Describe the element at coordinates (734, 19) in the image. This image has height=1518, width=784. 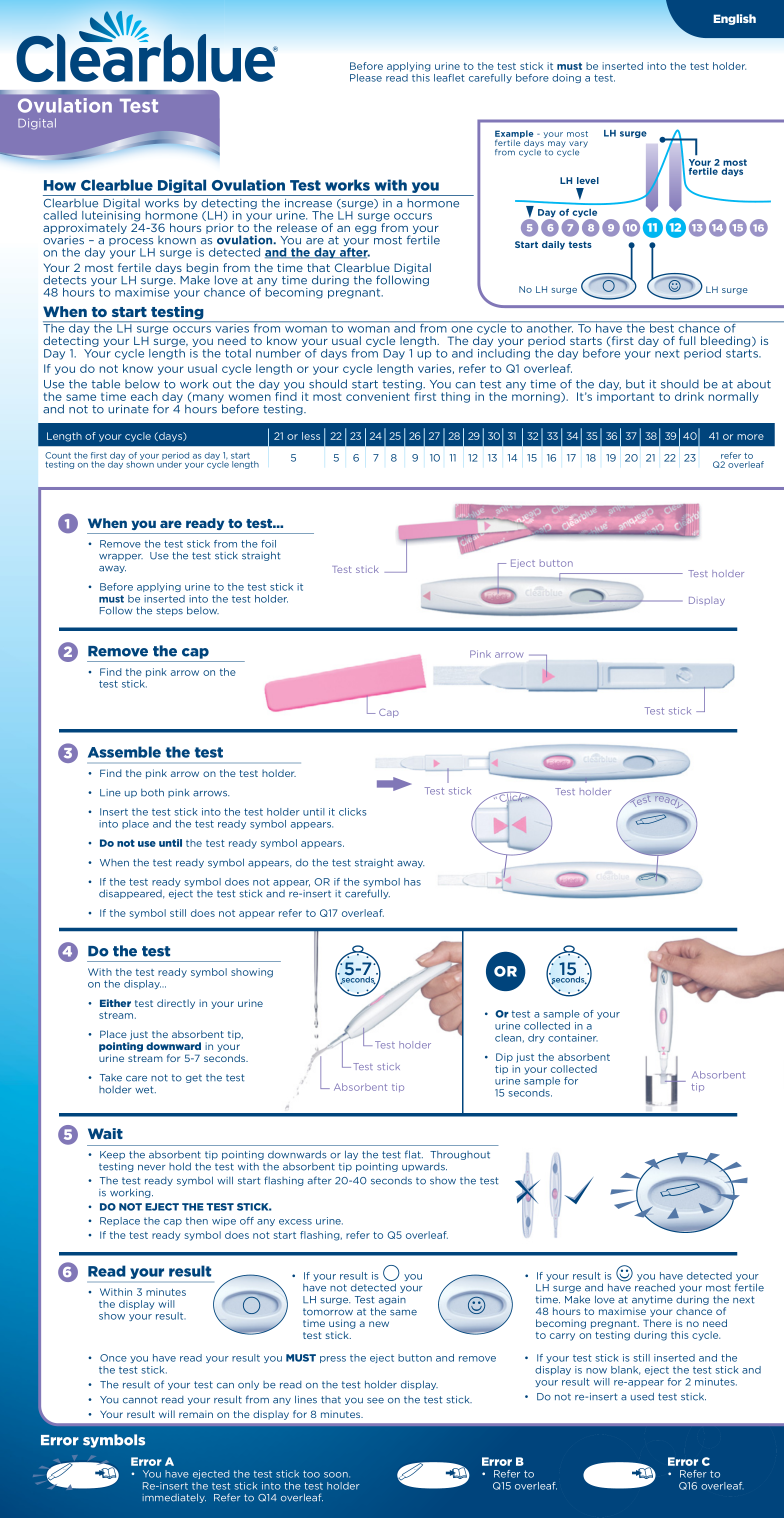
I see `English` at that location.
